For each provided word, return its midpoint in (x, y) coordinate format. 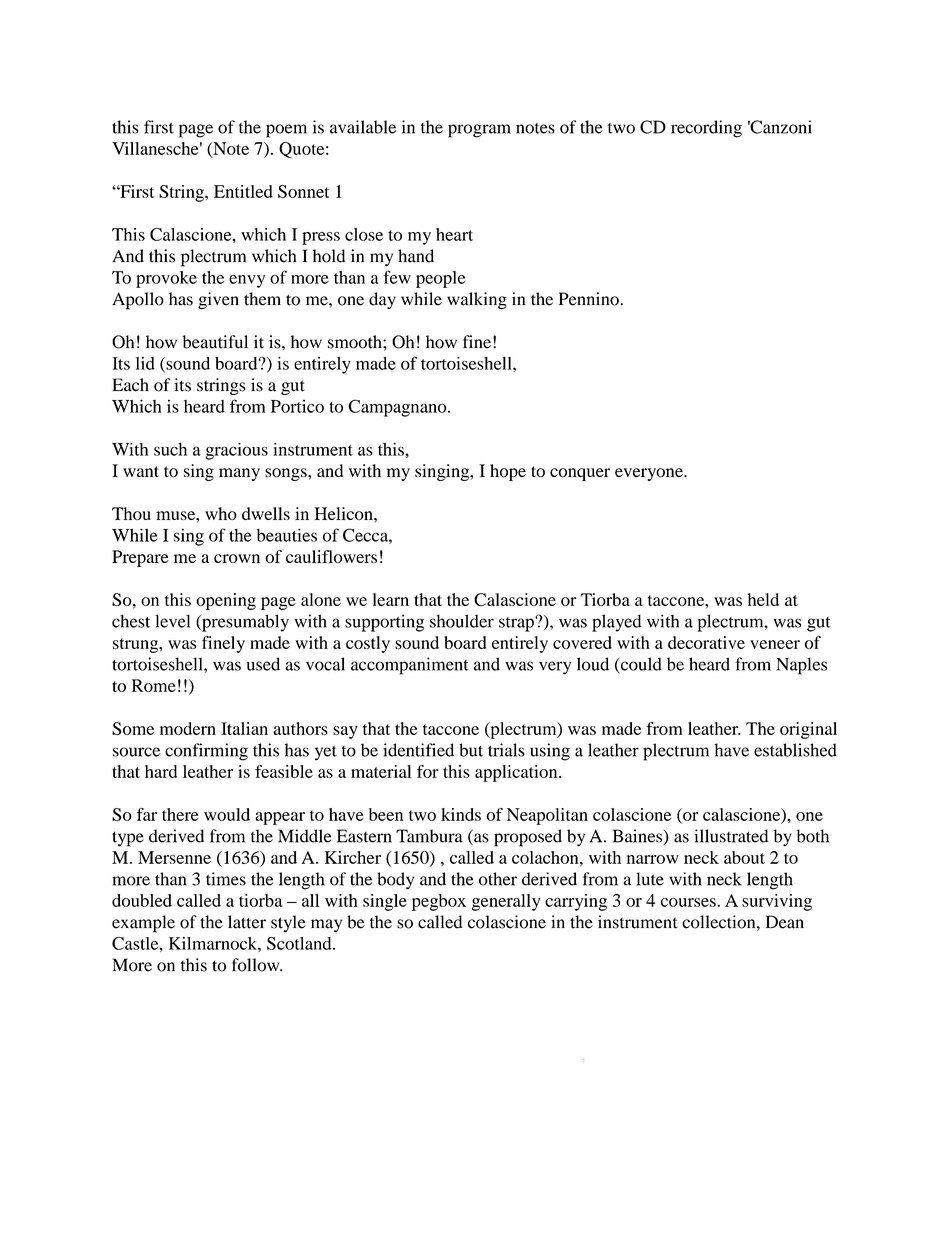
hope (508, 472)
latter (247, 922)
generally (506, 902)
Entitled (243, 191)
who (221, 513)
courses (689, 902)
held (763, 599)
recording (706, 129)
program (479, 131)
